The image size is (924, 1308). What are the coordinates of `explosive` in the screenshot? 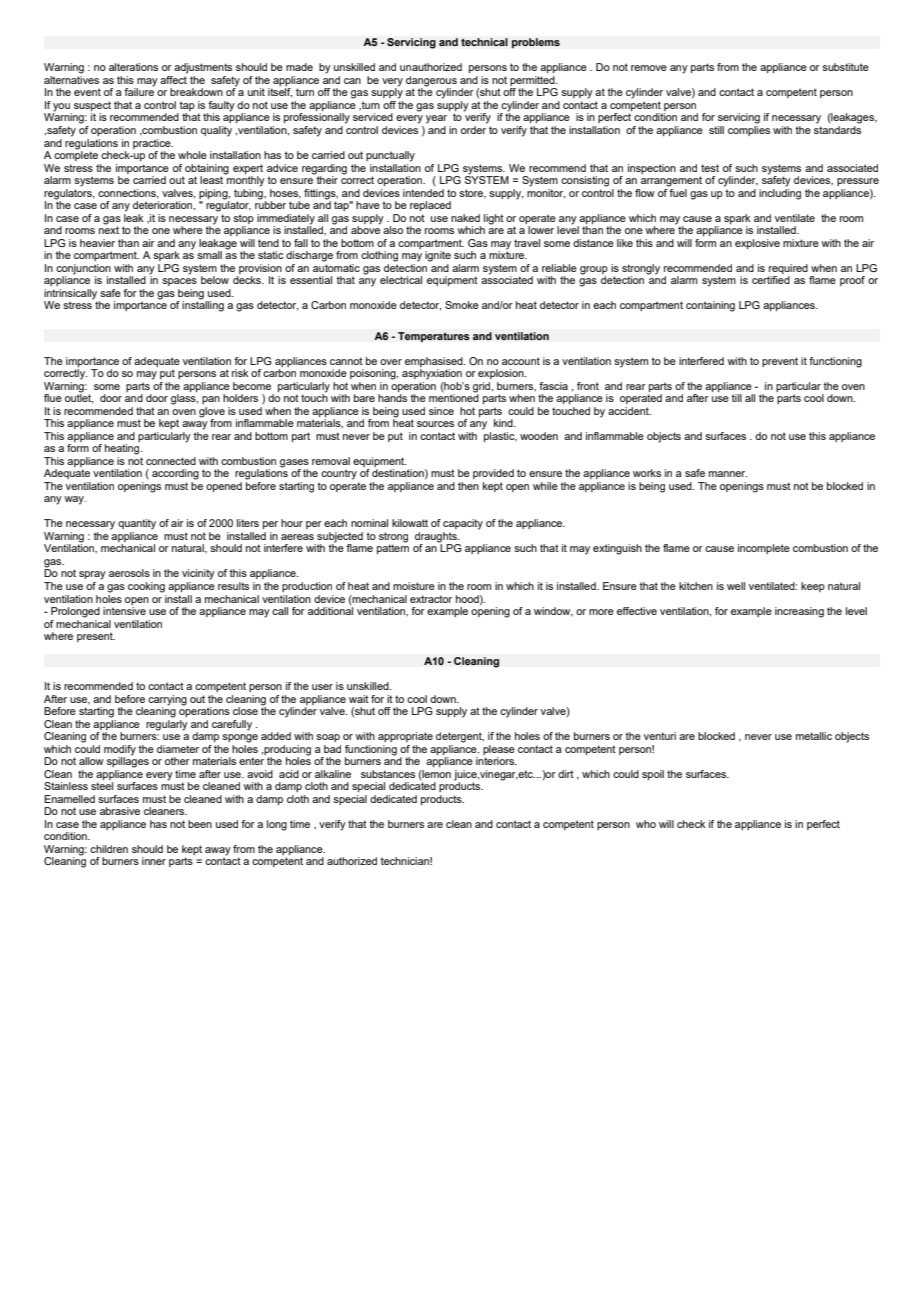 It's located at (757, 244).
